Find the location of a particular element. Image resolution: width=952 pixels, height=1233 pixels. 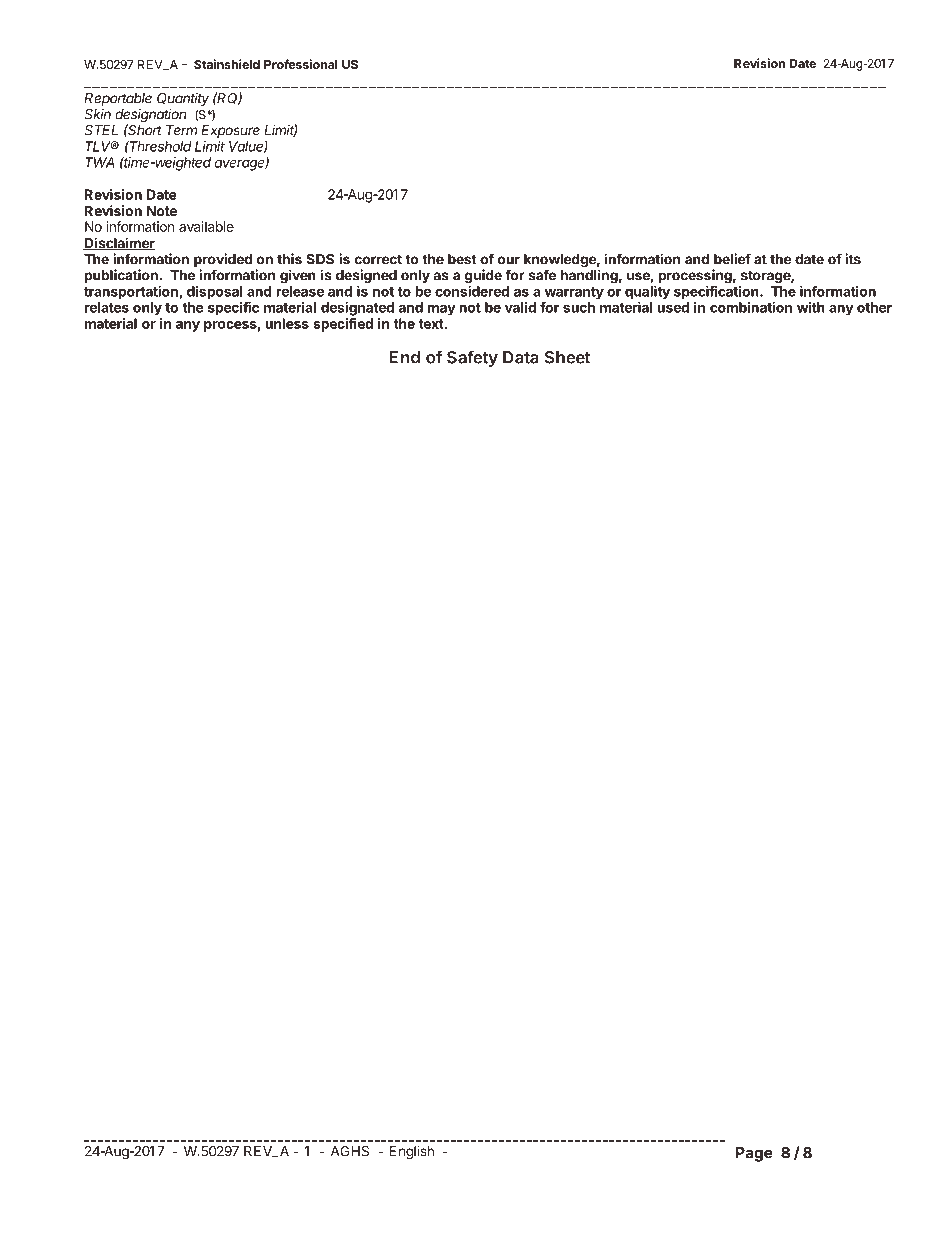

belief is located at coordinates (732, 259).
